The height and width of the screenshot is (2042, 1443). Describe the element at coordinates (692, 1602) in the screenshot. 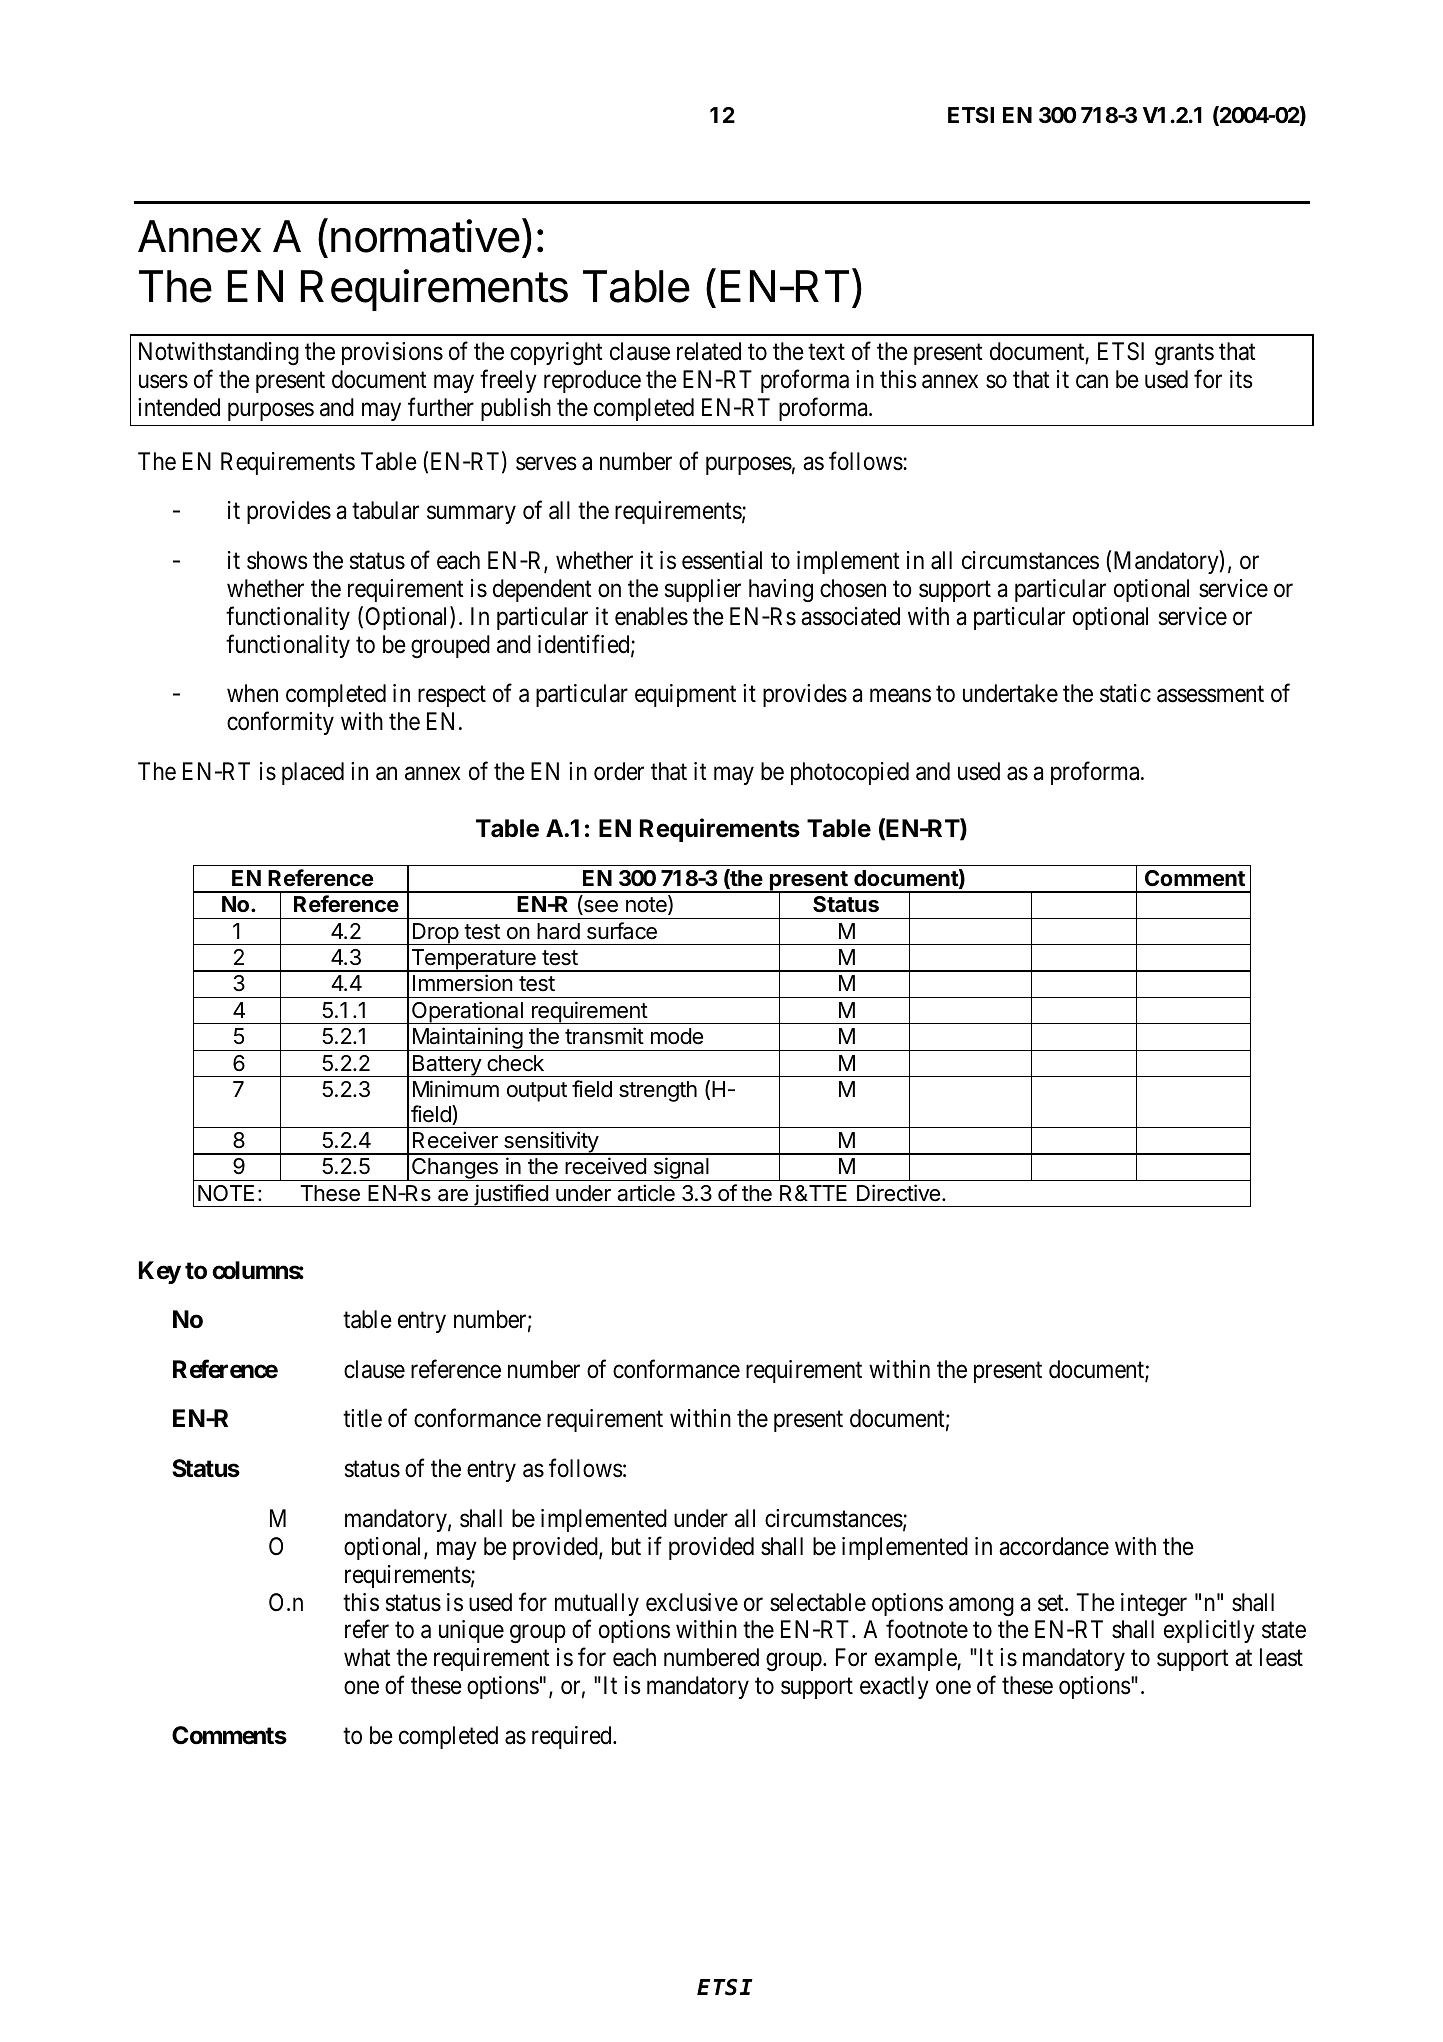

I see `exclusive` at that location.
